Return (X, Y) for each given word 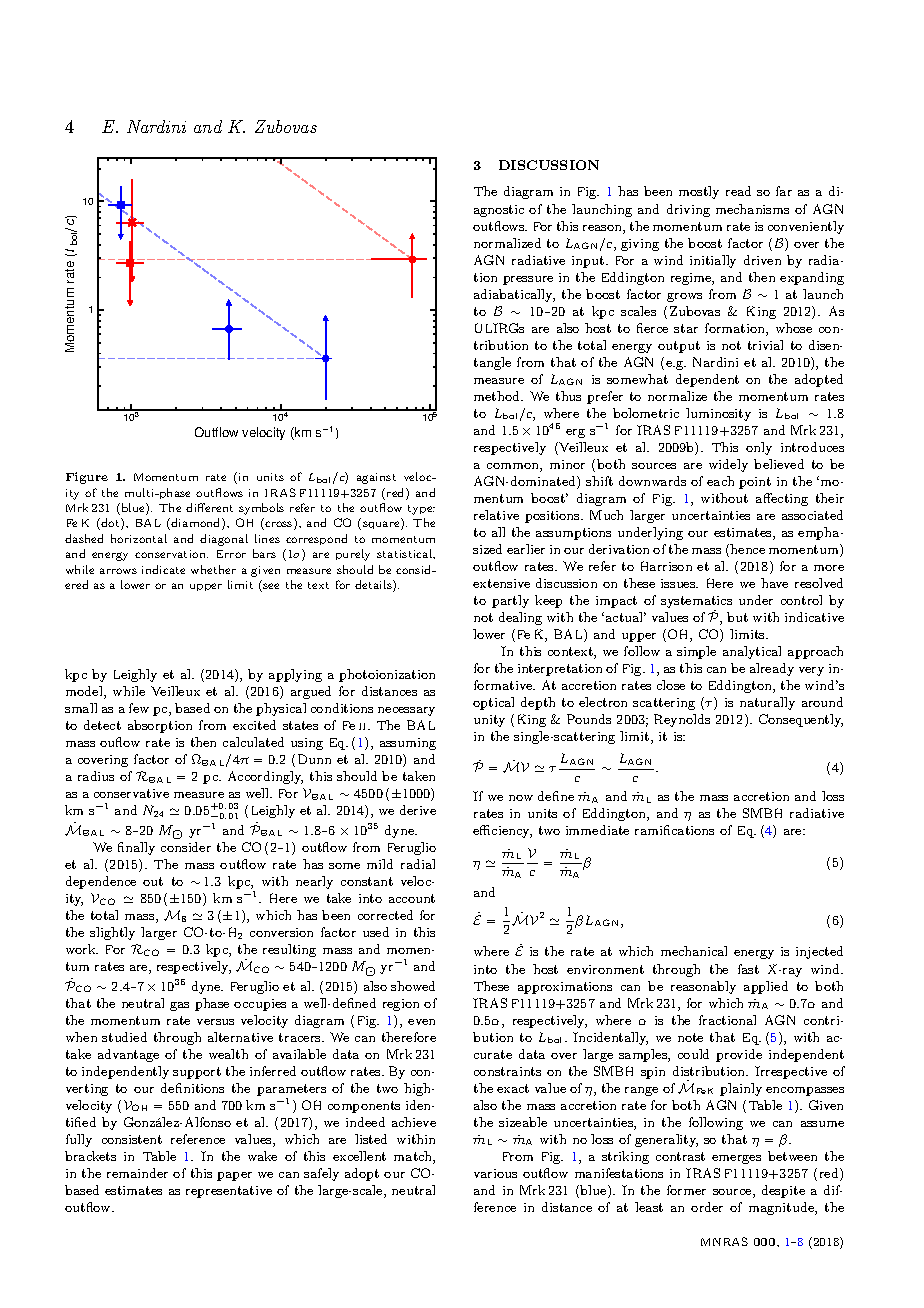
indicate (163, 569)
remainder (137, 1173)
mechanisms (752, 209)
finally (136, 848)
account (412, 898)
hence (747, 549)
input (589, 262)
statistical (406, 554)
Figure (87, 478)
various (495, 1173)
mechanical (694, 951)
